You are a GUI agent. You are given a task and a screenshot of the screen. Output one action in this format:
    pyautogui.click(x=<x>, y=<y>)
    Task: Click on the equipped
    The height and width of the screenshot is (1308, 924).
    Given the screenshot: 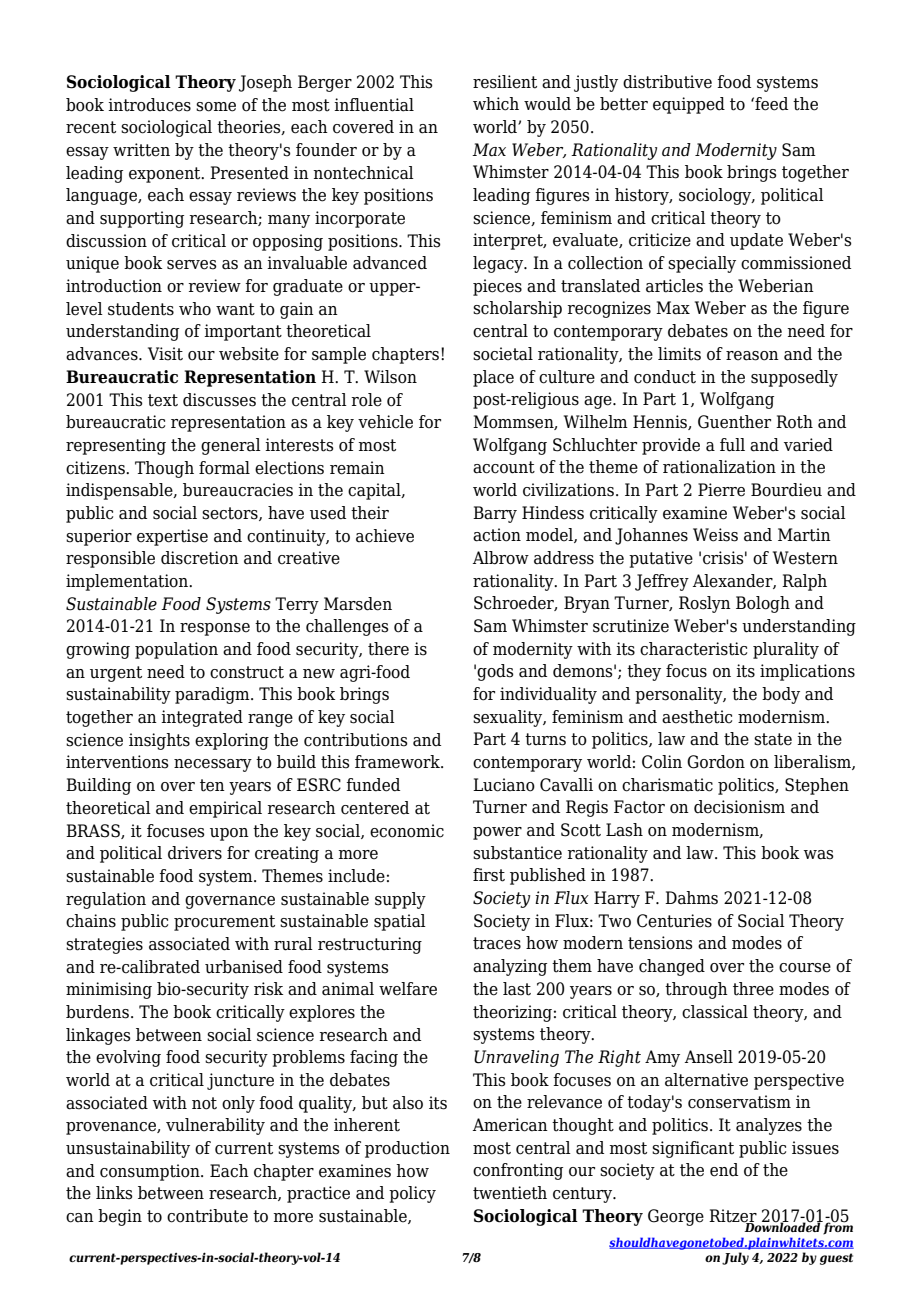 What is the action you would take?
    pyautogui.click(x=689, y=105)
